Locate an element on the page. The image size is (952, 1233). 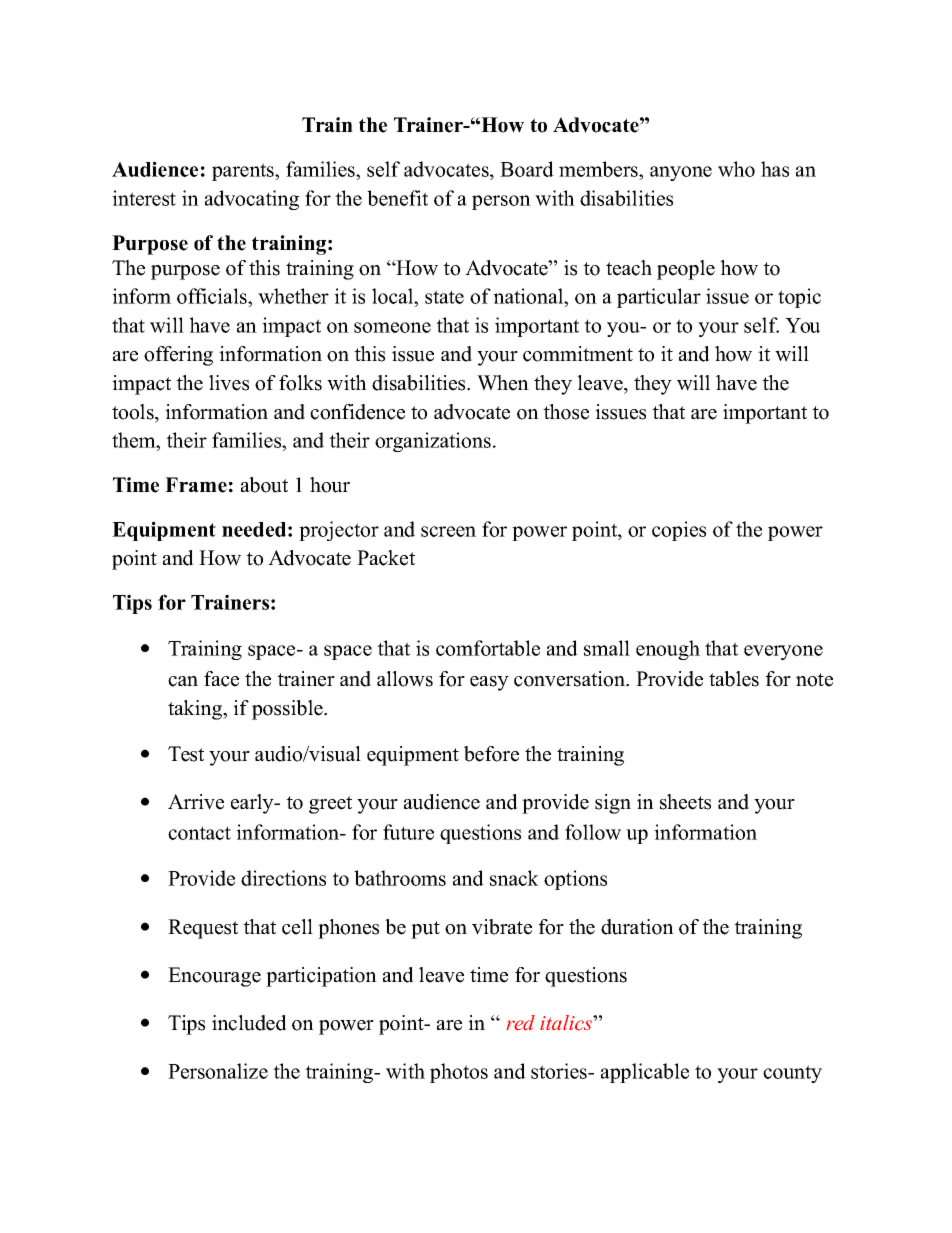
who is located at coordinates (736, 169).
